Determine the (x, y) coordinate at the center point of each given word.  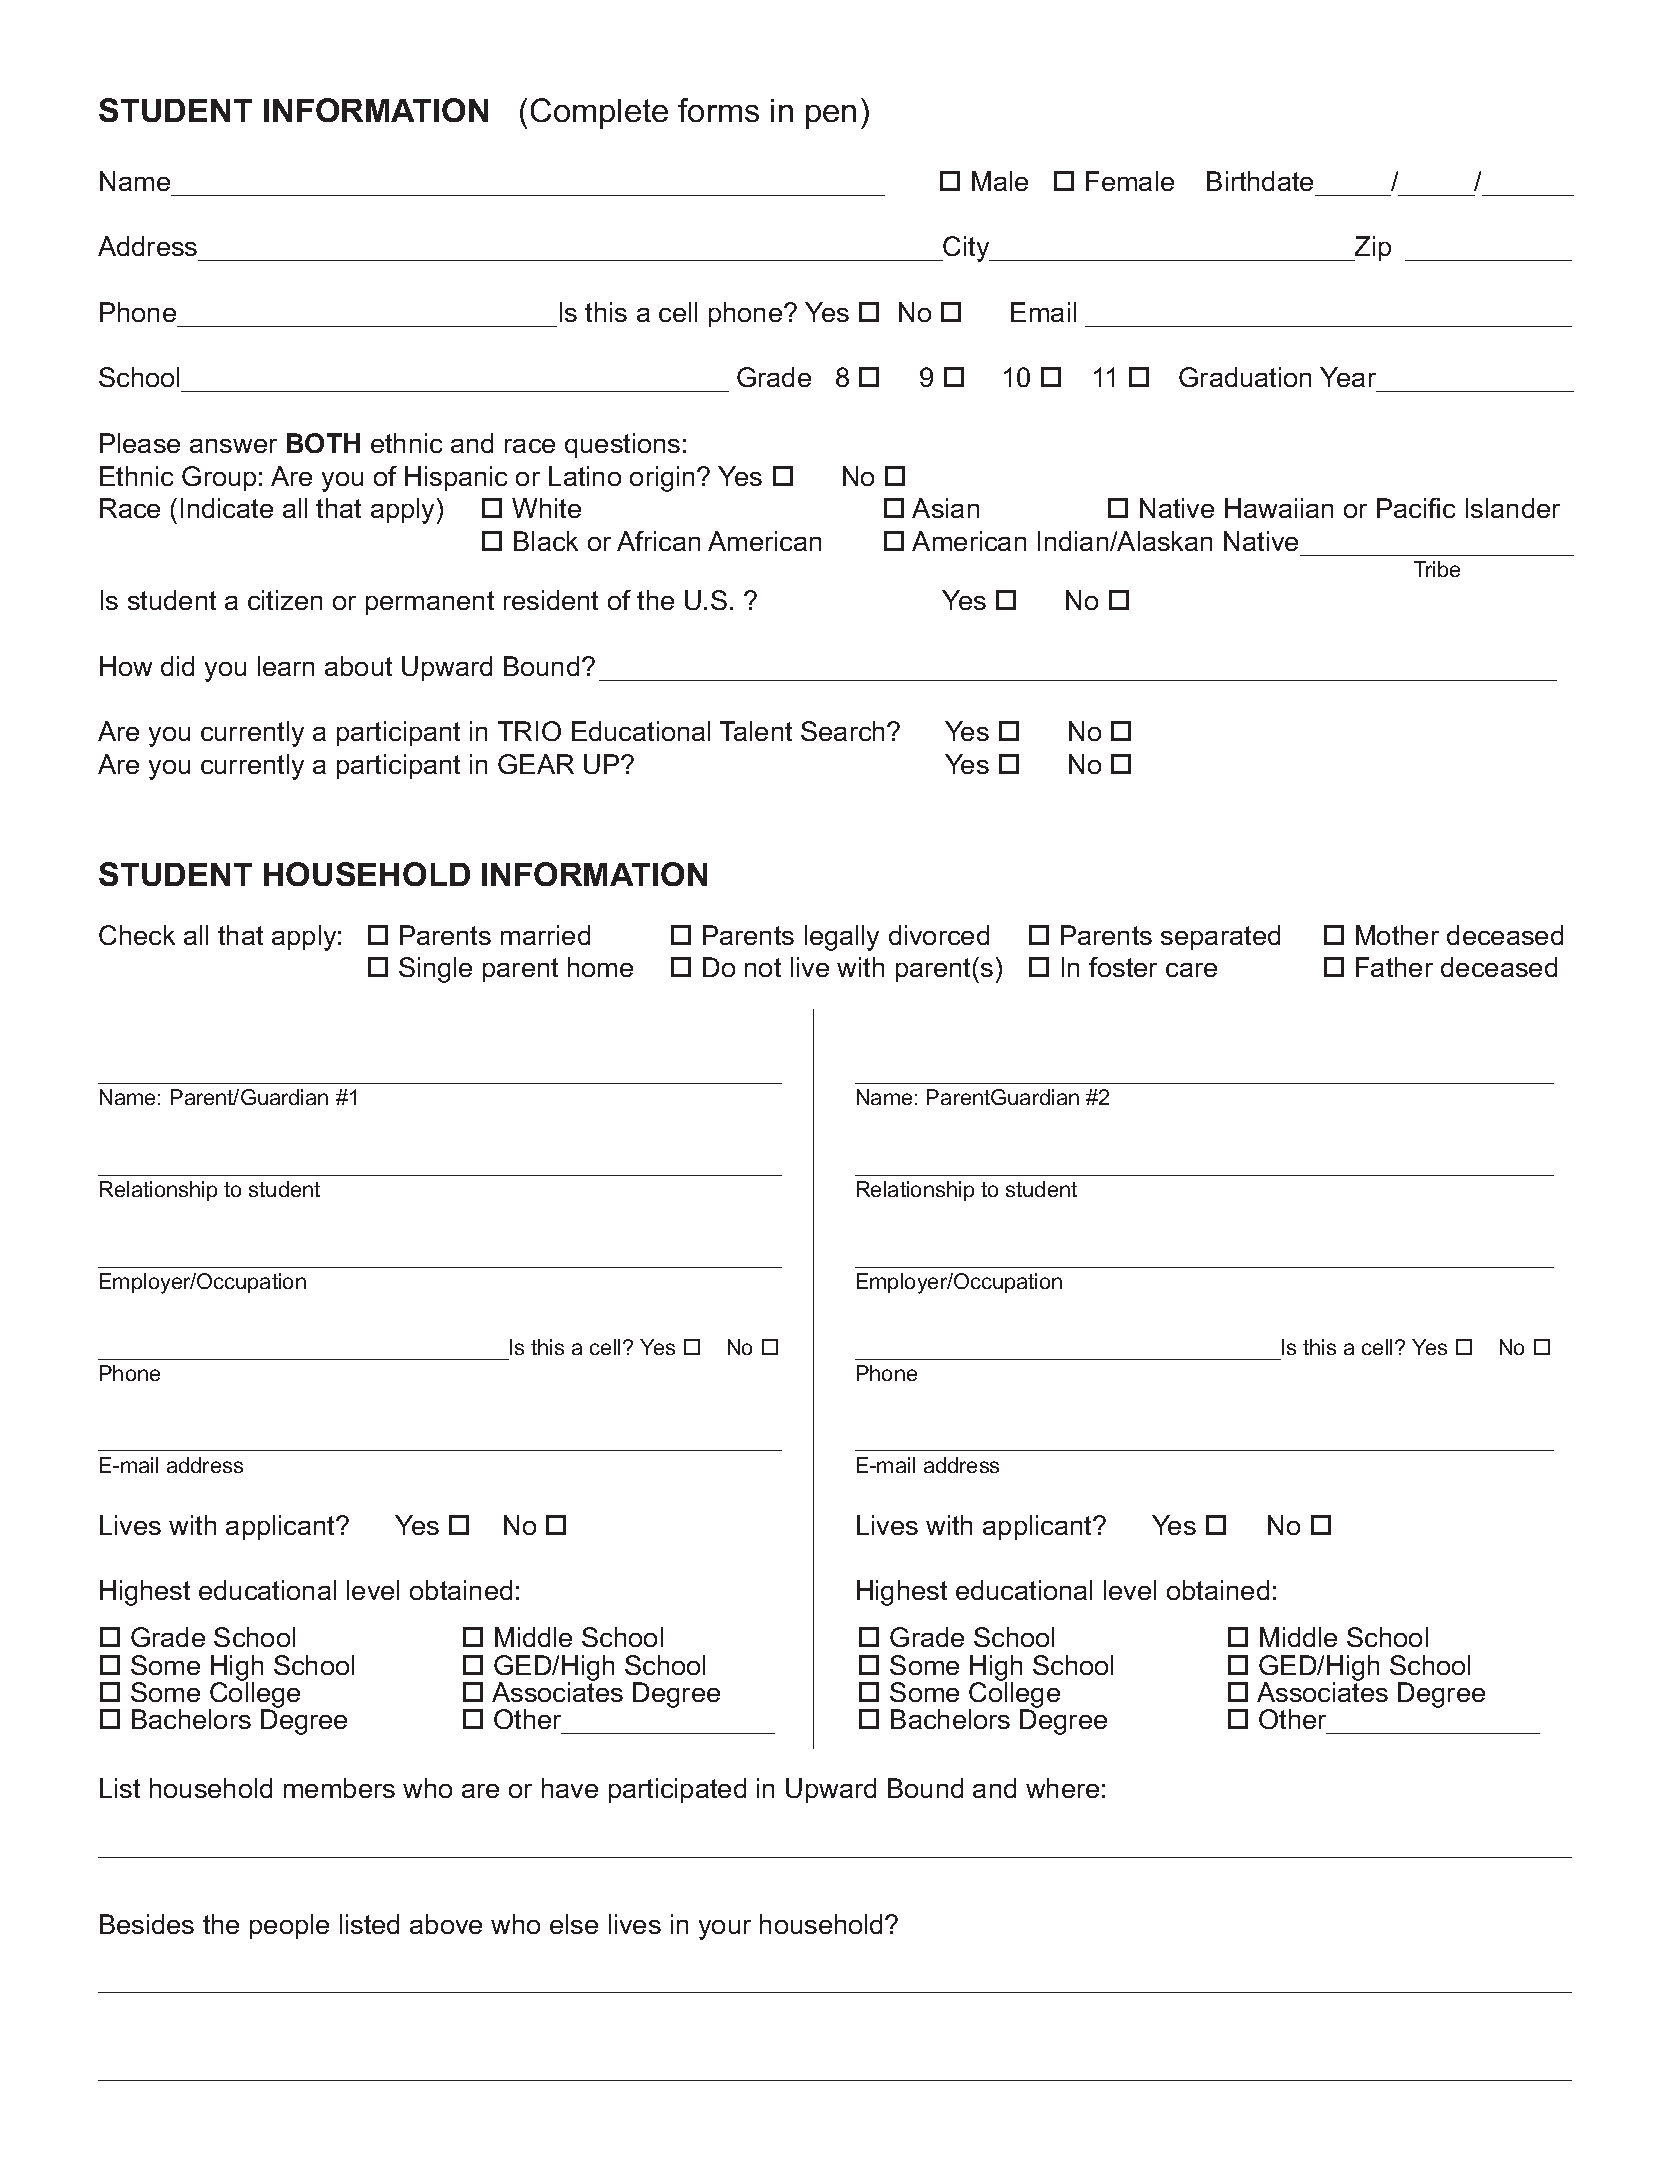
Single (435, 970)
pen (831, 117)
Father (1394, 967)
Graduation (1245, 377)
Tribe (1437, 569)
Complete (599, 113)
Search (844, 731)
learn (286, 666)
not (763, 967)
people (289, 1926)
